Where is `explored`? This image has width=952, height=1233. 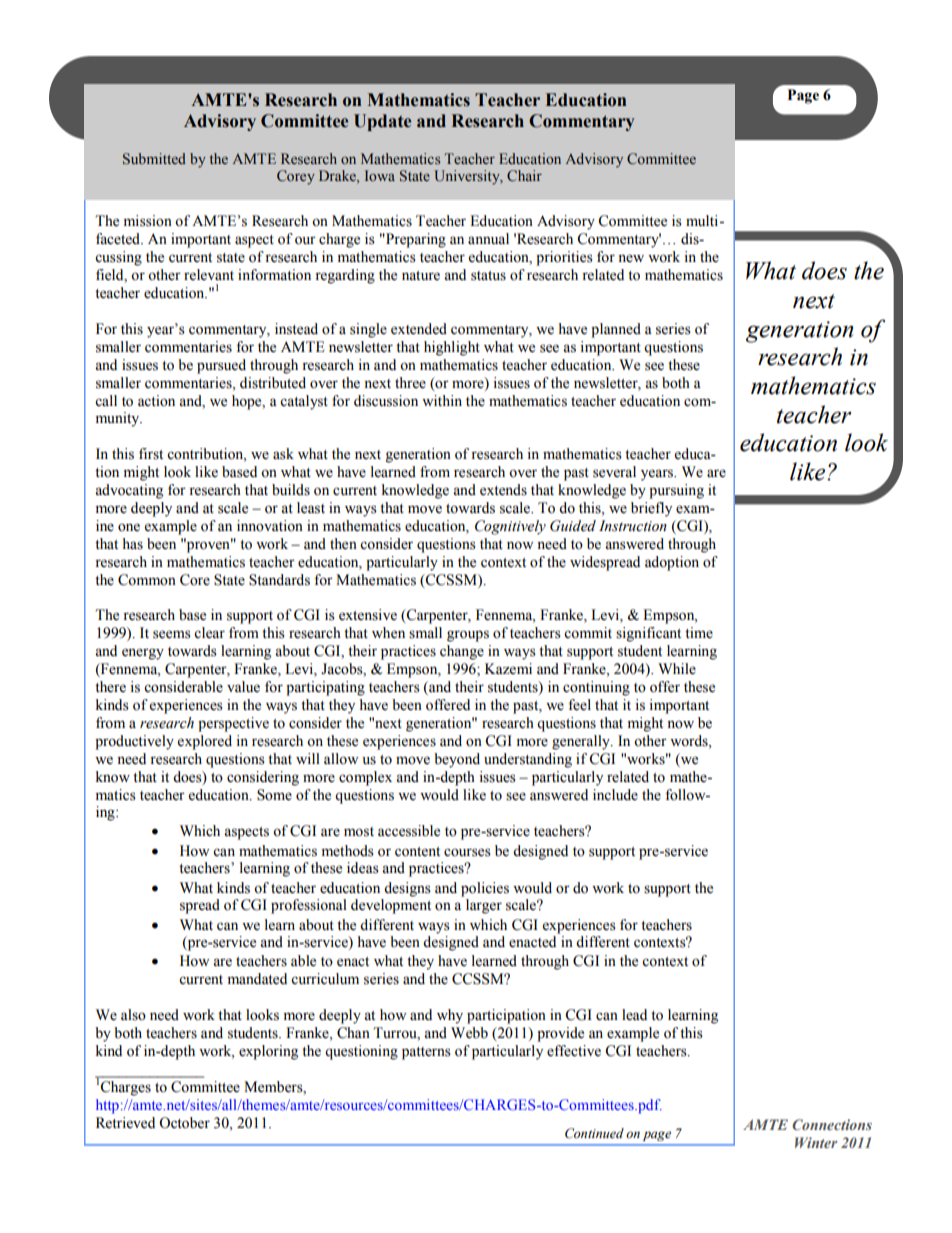
explored is located at coordinates (205, 742).
